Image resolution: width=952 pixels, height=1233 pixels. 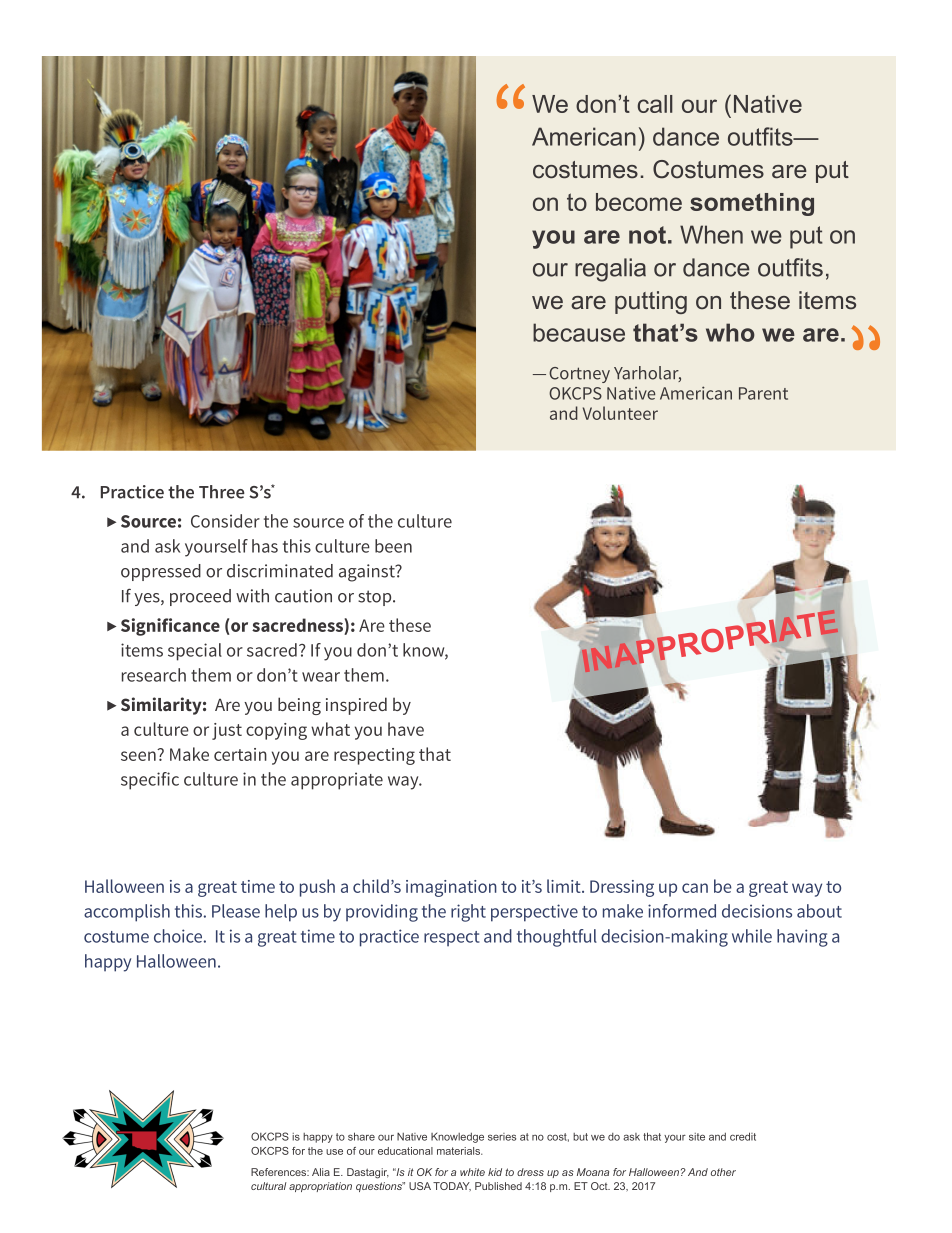 I want to click on Parent, so click(x=763, y=393).
